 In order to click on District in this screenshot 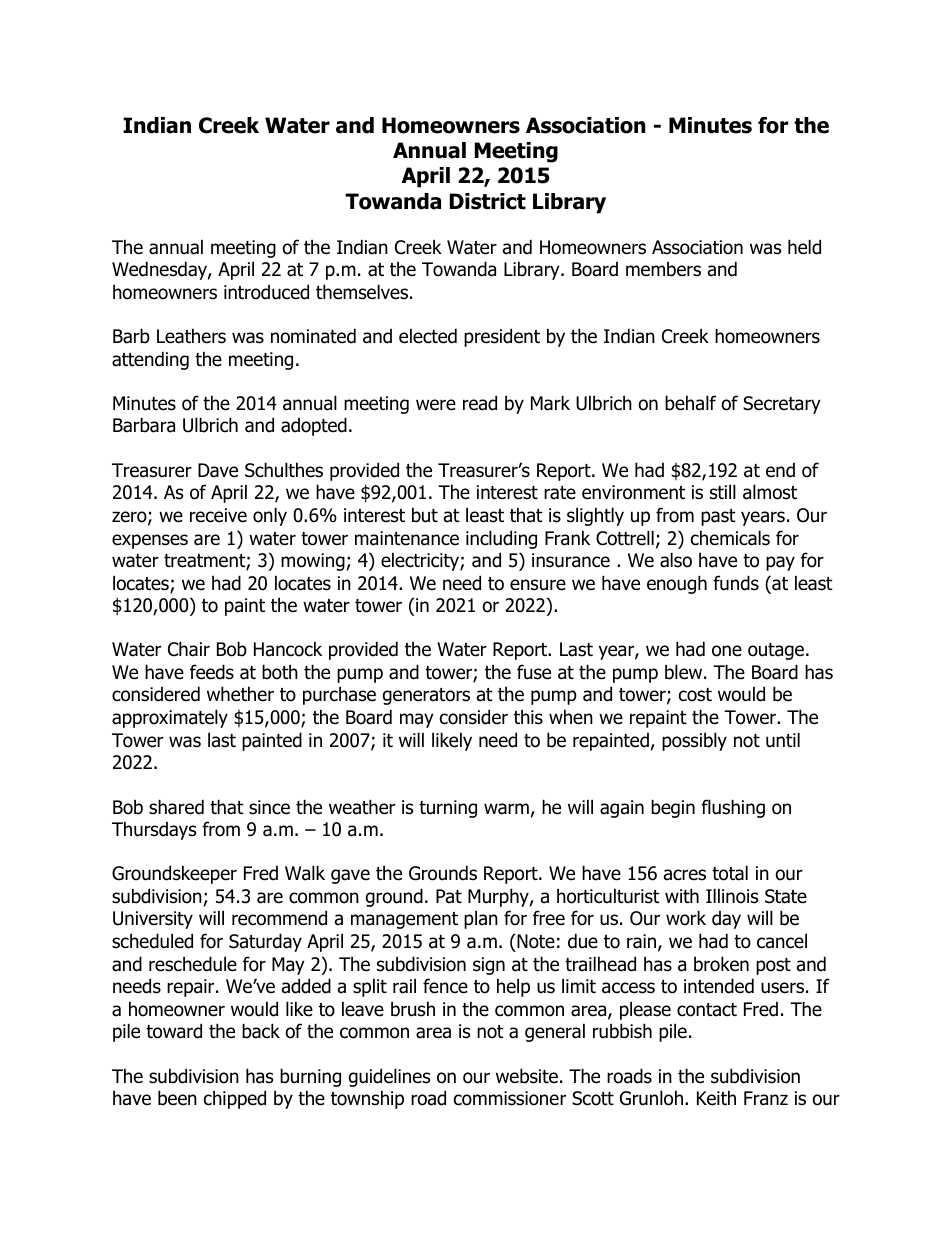, I will do `click(488, 201)`.
